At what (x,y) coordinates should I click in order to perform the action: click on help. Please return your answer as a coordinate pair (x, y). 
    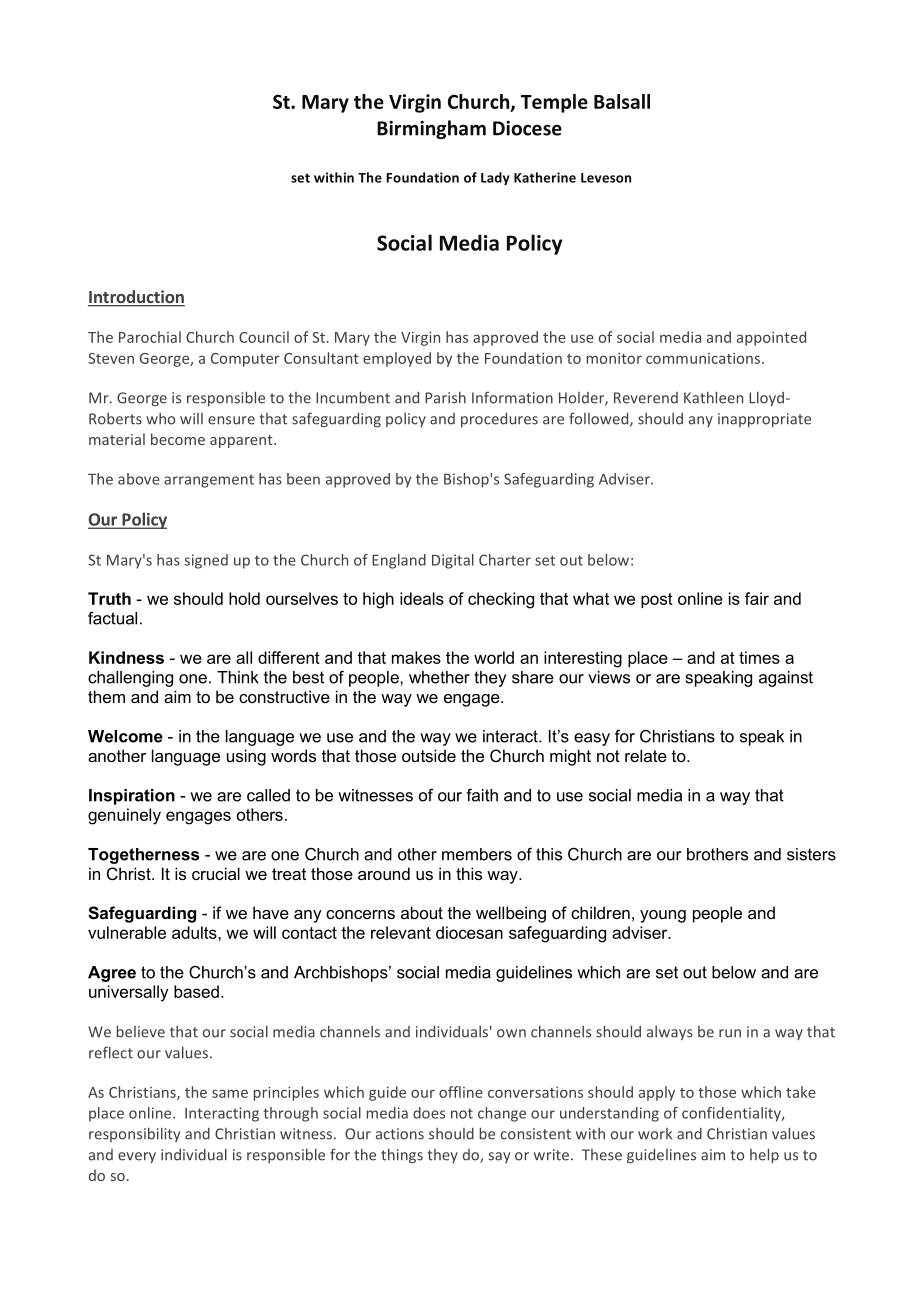
    Looking at the image, I should click on (764, 1155).
